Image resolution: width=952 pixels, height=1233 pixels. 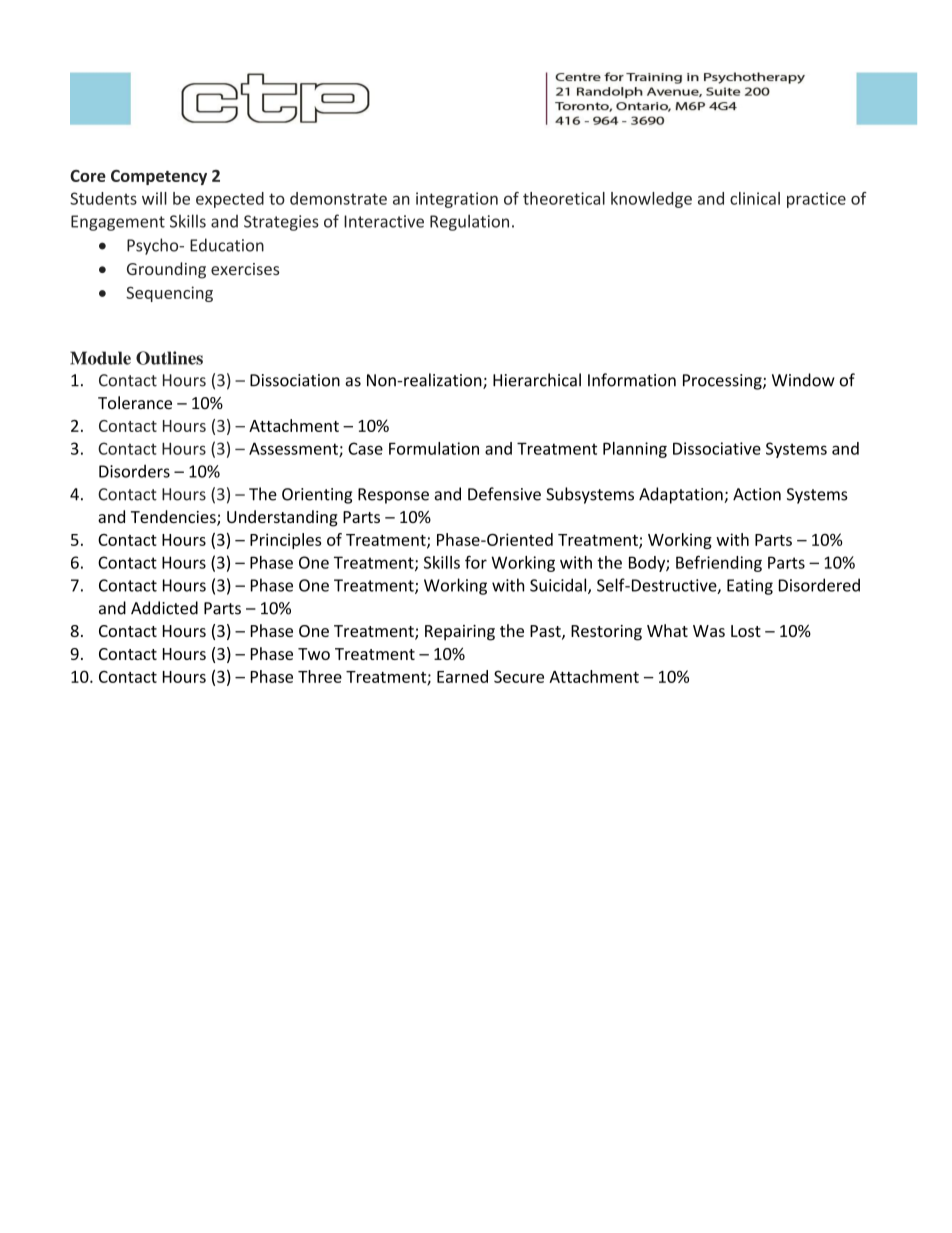 I want to click on Hierarchical, so click(x=537, y=380).
